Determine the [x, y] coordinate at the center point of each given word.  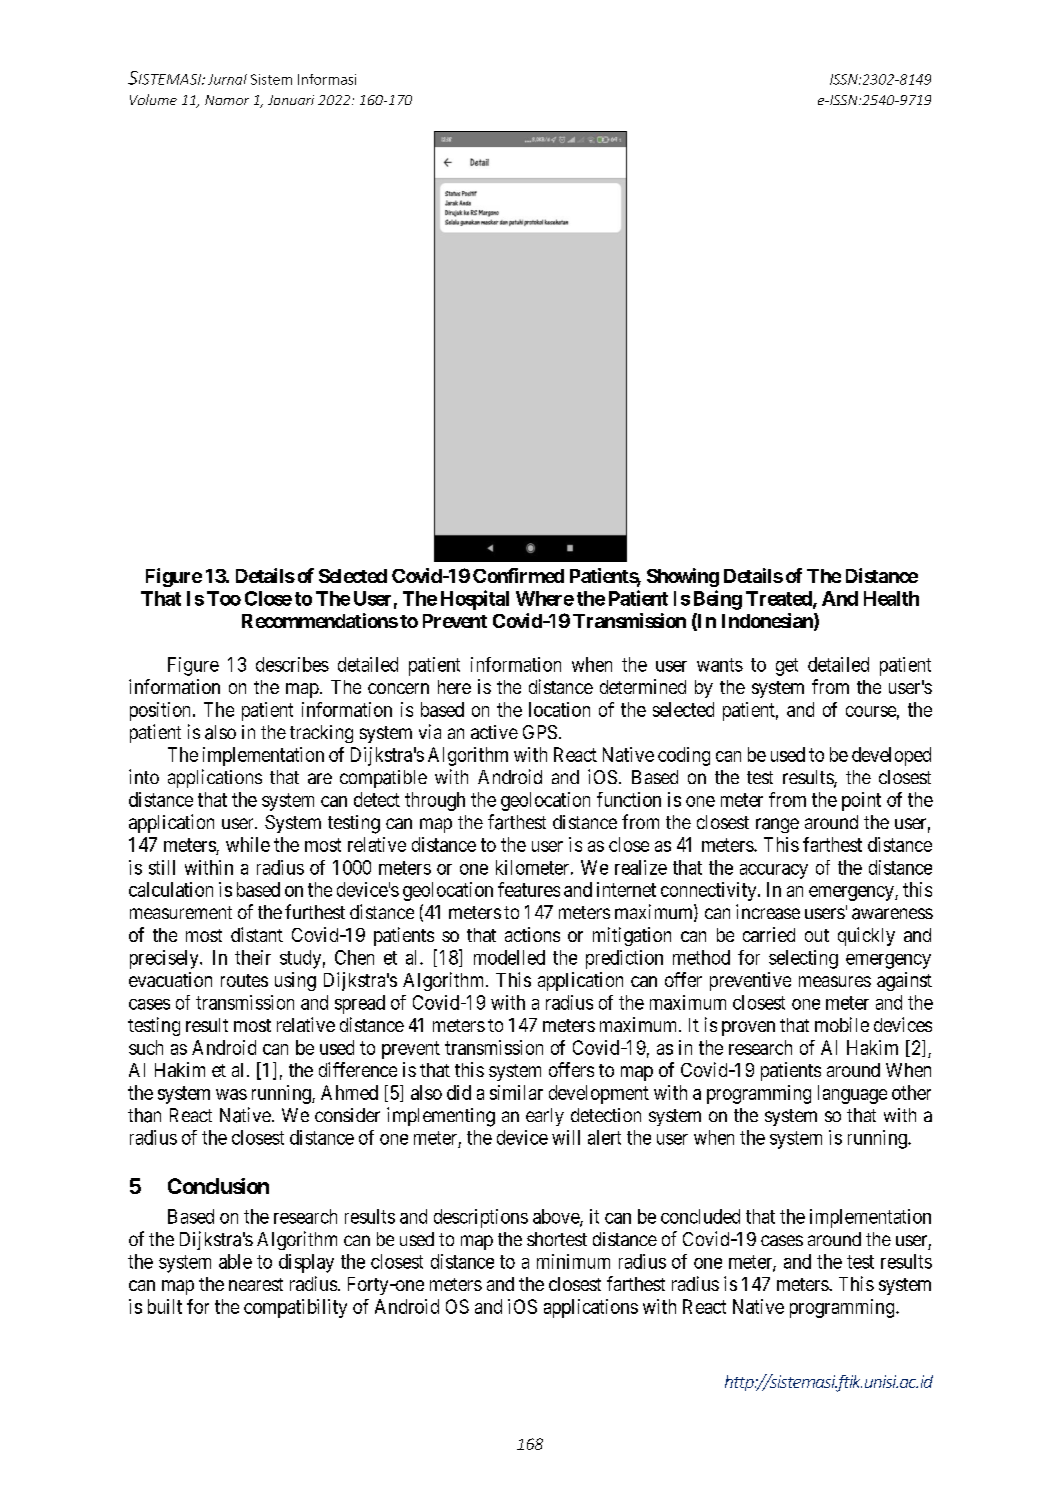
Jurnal [227, 79]
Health [891, 598]
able [235, 1261]
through [435, 801]
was [231, 1094]
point [861, 801]
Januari [291, 100]
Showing [683, 577]
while [248, 844]
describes [292, 664]
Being [718, 600]
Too [224, 598]
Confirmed [518, 575]
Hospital [475, 600]
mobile [842, 1024]
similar [516, 1092]
